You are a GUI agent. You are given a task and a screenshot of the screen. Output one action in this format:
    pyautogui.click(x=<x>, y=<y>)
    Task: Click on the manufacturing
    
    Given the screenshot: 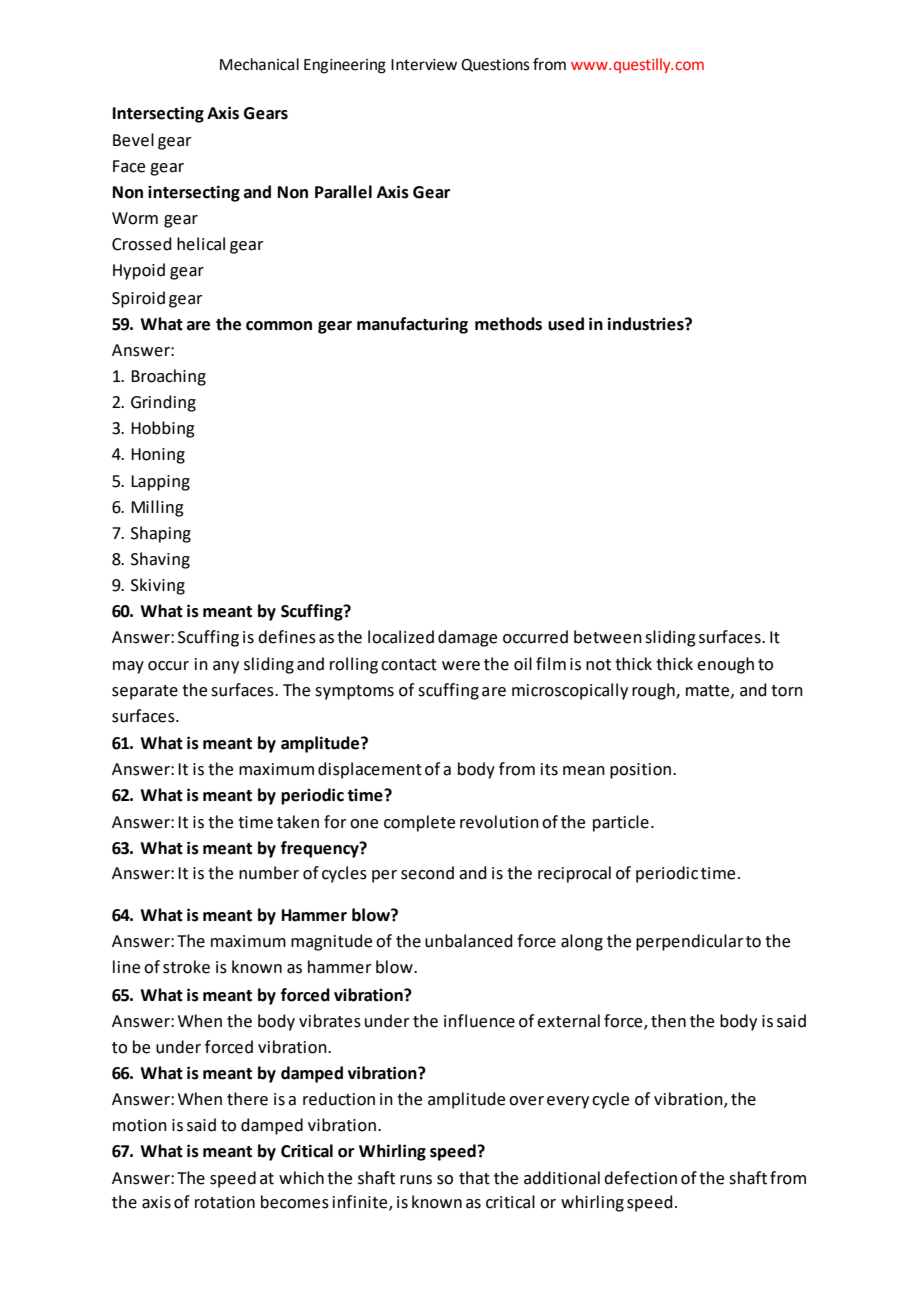 What is the action you would take?
    pyautogui.click(x=412, y=325)
